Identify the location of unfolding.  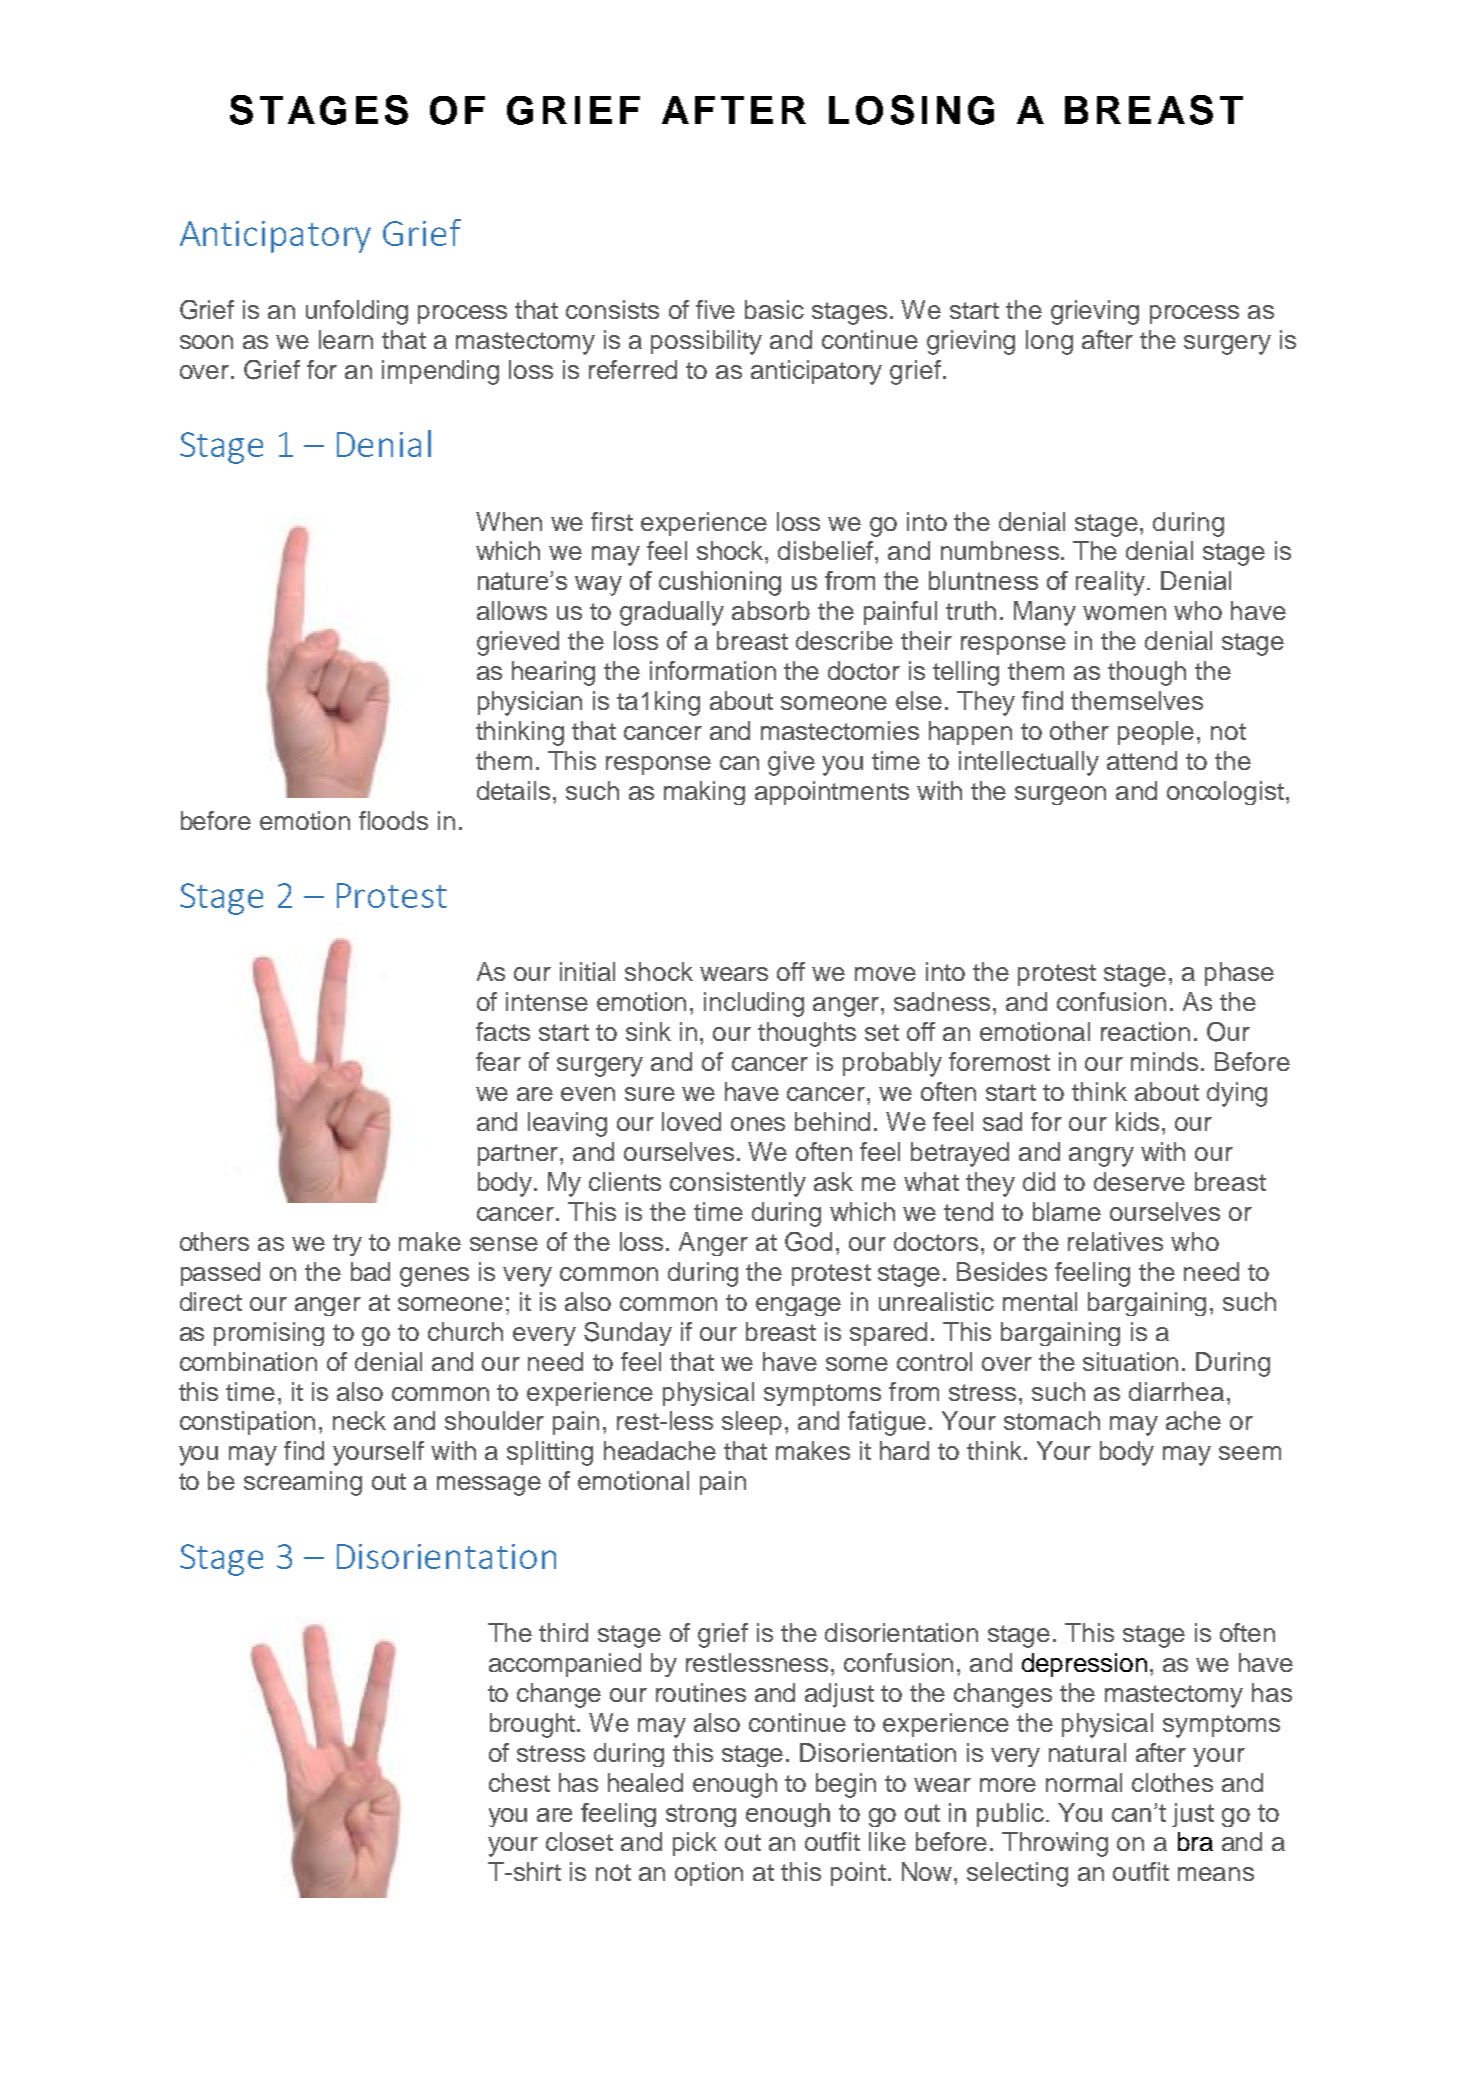
(357, 312).
